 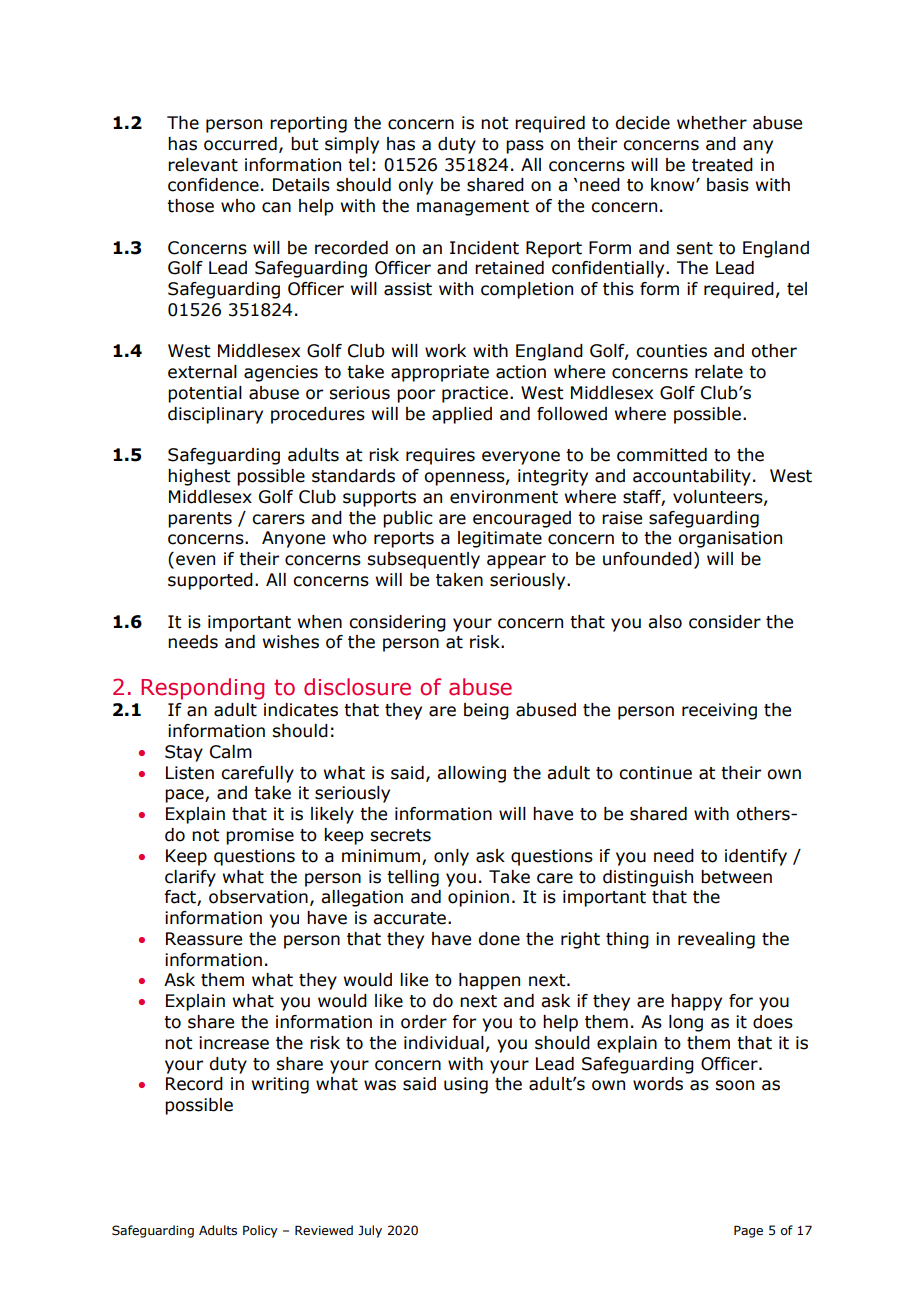 What do you see at coordinates (370, 1231) in the screenshot?
I see `July` at bounding box center [370, 1231].
